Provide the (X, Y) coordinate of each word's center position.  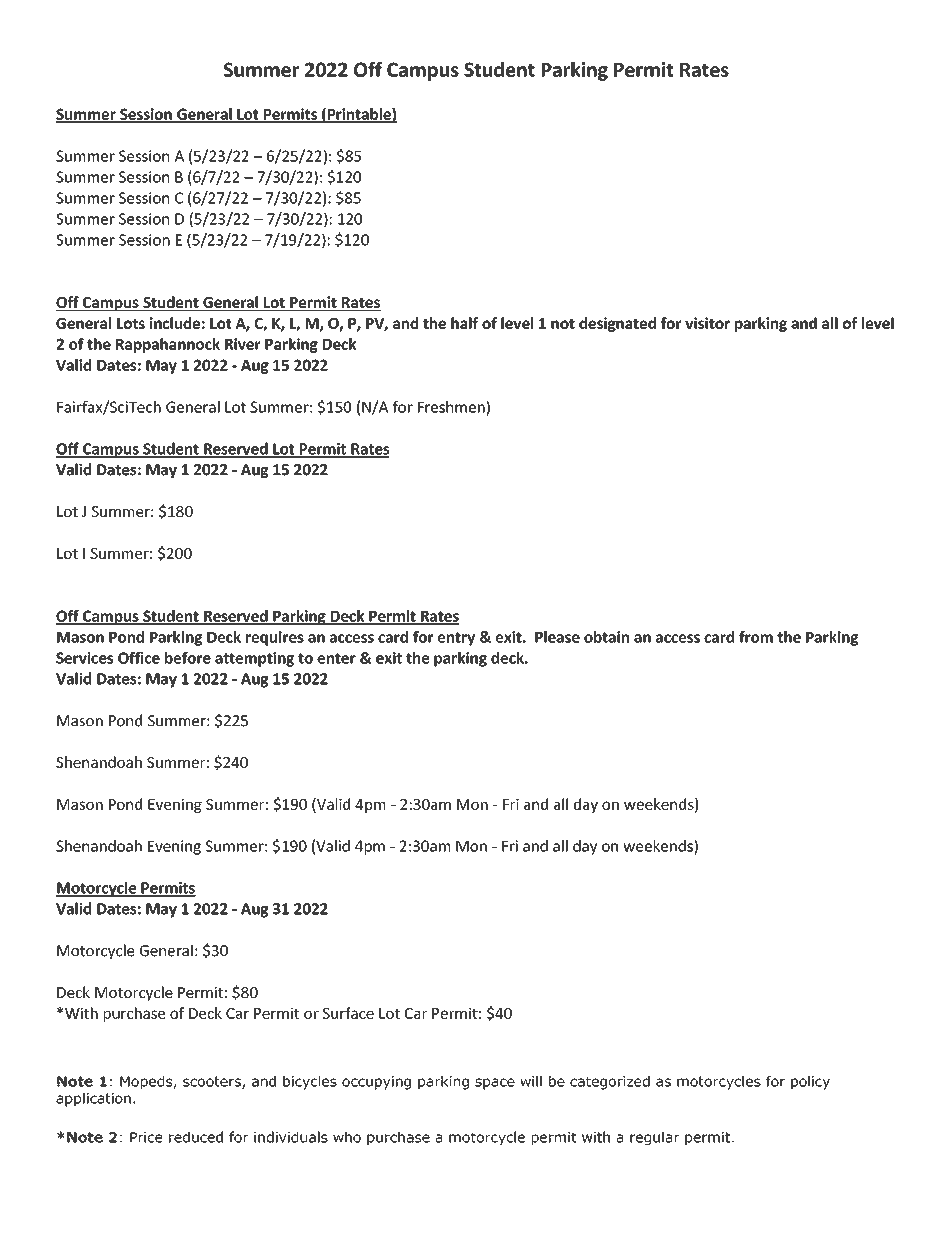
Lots (131, 323)
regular (655, 1138)
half (464, 323)
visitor (707, 323)
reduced (196, 1137)
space (495, 1084)
